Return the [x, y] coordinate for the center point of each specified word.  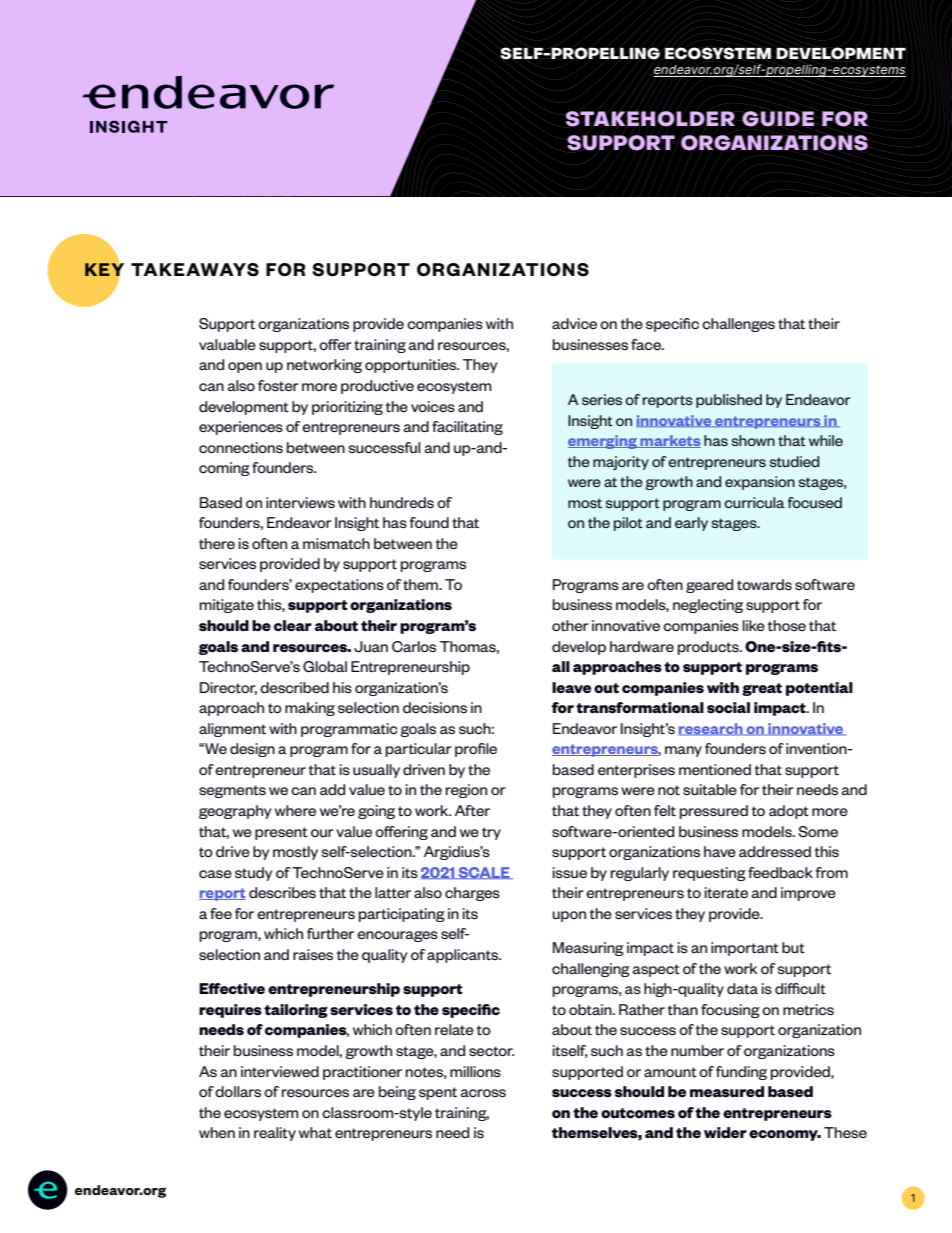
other [570, 625]
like [754, 625]
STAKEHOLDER [650, 119]
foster [278, 385]
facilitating [467, 428]
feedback [780, 872]
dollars [238, 1091]
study [253, 874]
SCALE [484, 873]
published [729, 401]
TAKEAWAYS [195, 270]
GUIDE [778, 119]
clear [293, 625]
